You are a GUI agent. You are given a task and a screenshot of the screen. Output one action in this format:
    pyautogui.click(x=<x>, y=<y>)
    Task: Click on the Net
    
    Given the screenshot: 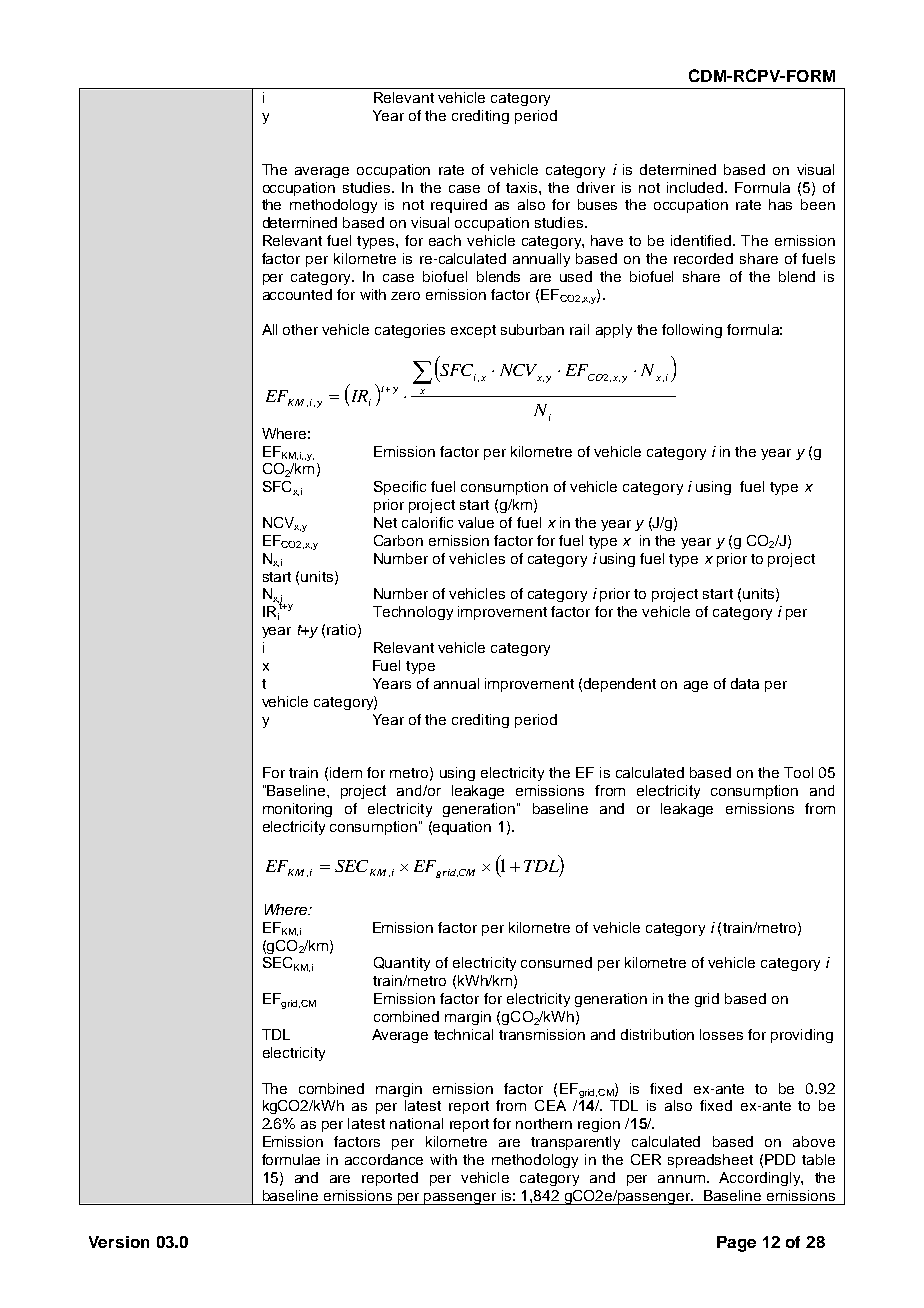 What is the action you would take?
    pyautogui.click(x=385, y=522)
